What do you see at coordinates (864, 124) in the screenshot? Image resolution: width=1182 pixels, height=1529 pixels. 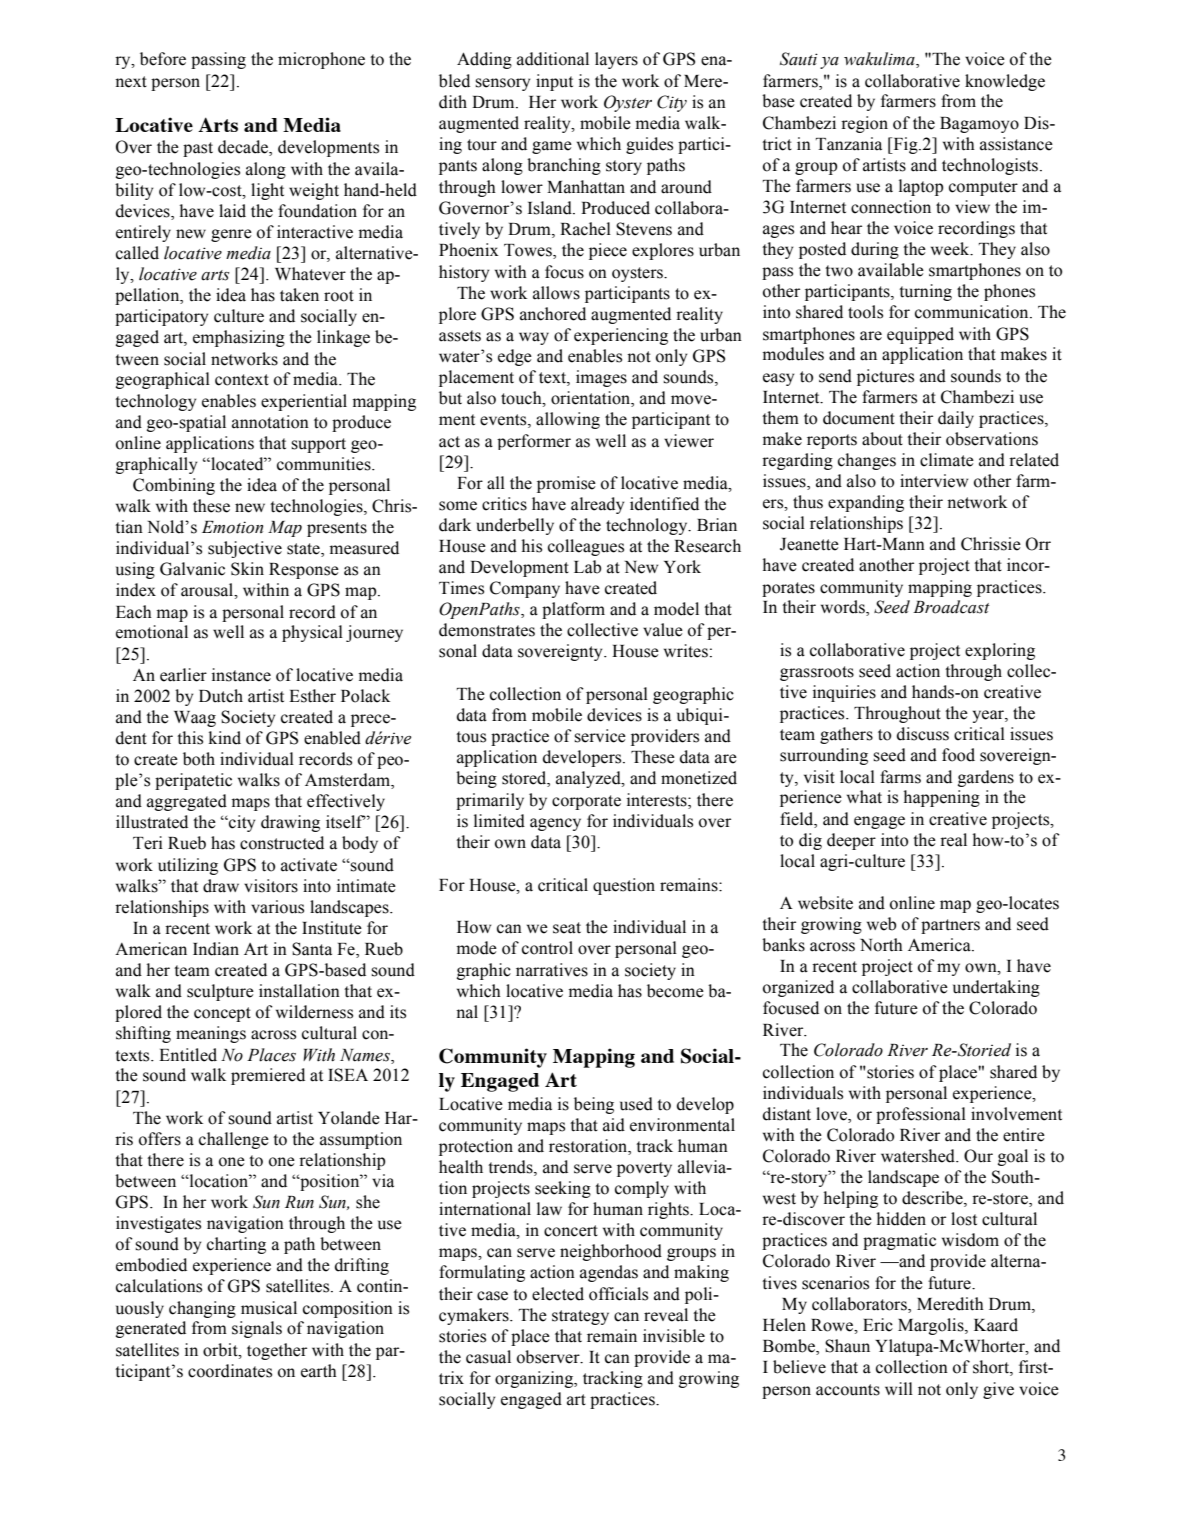 I see `region` at bounding box center [864, 124].
